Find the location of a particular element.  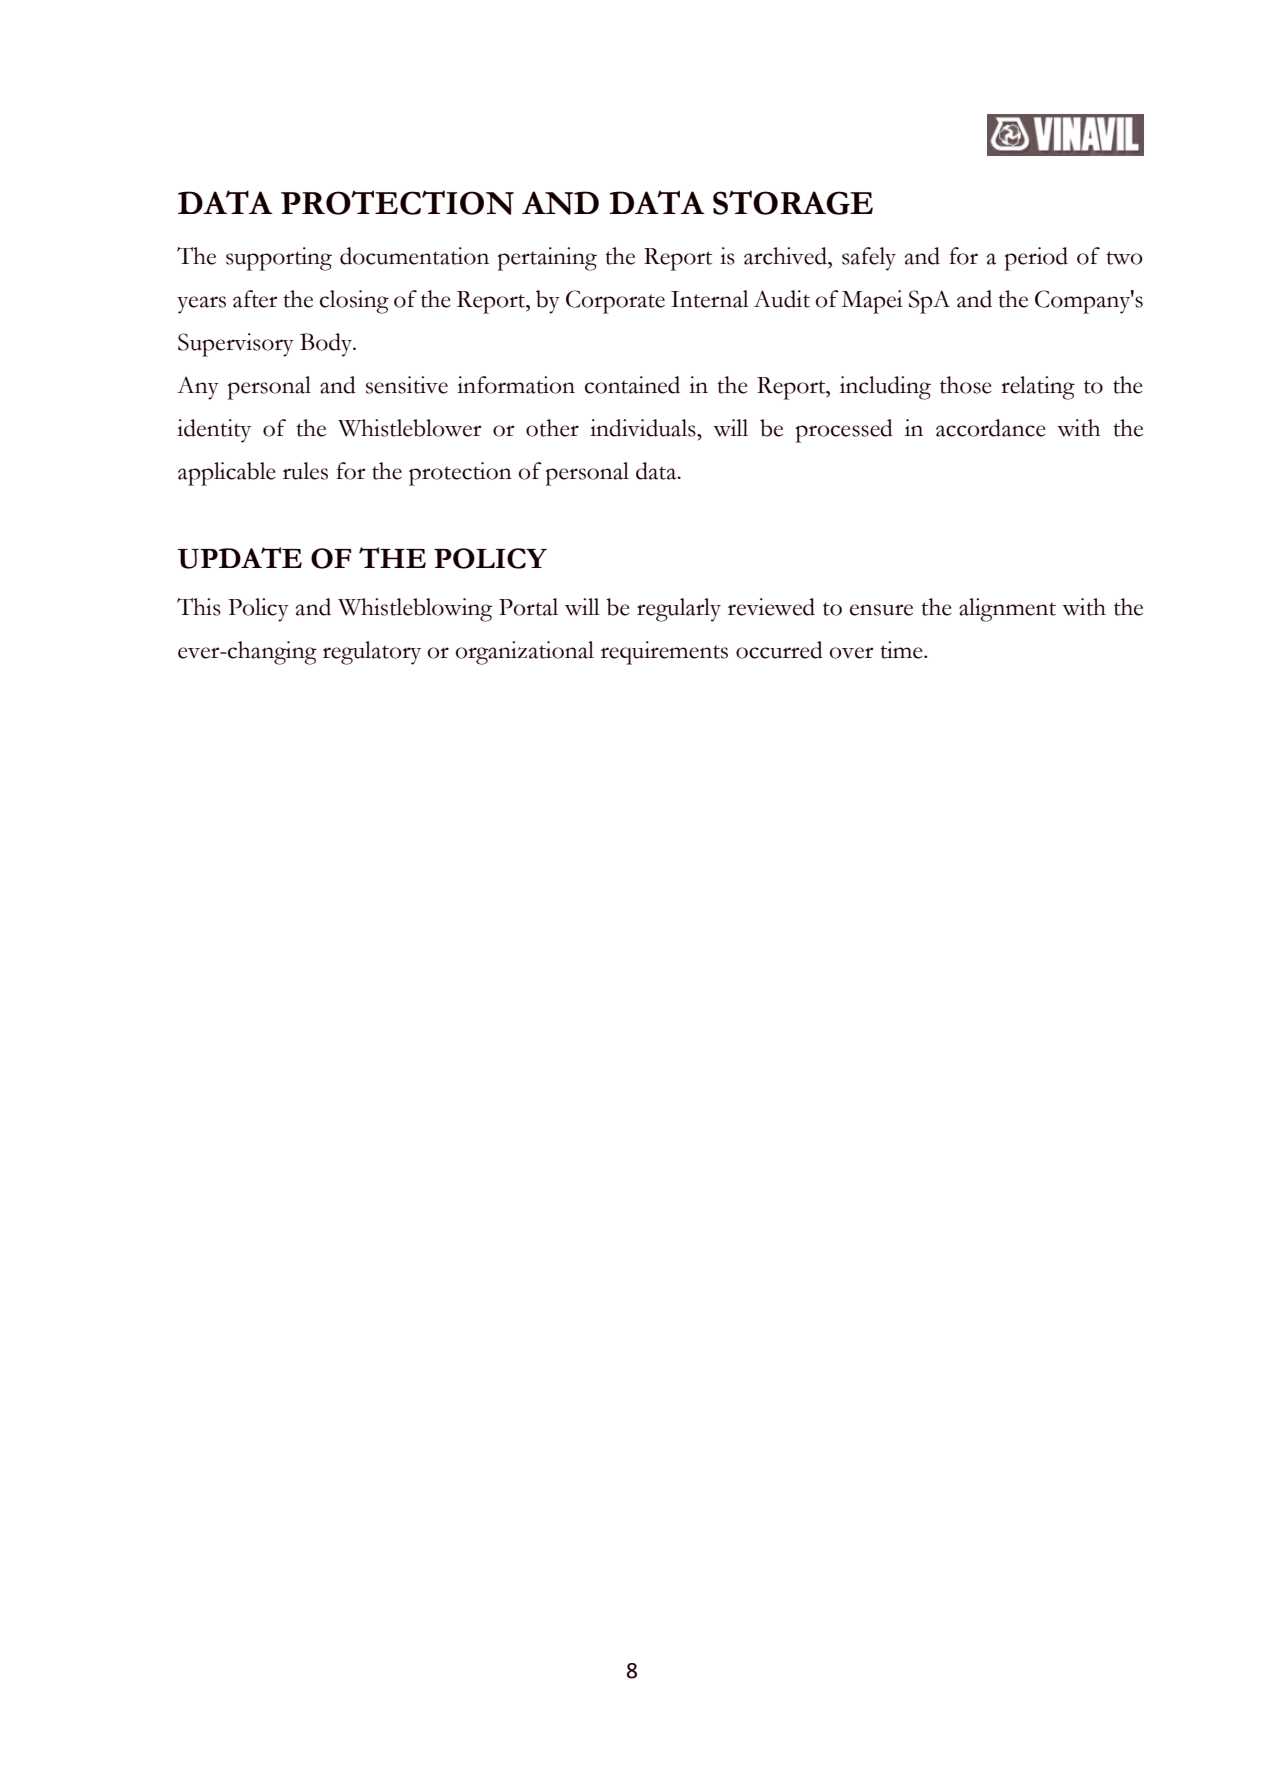

individuals is located at coordinates (644, 428).
